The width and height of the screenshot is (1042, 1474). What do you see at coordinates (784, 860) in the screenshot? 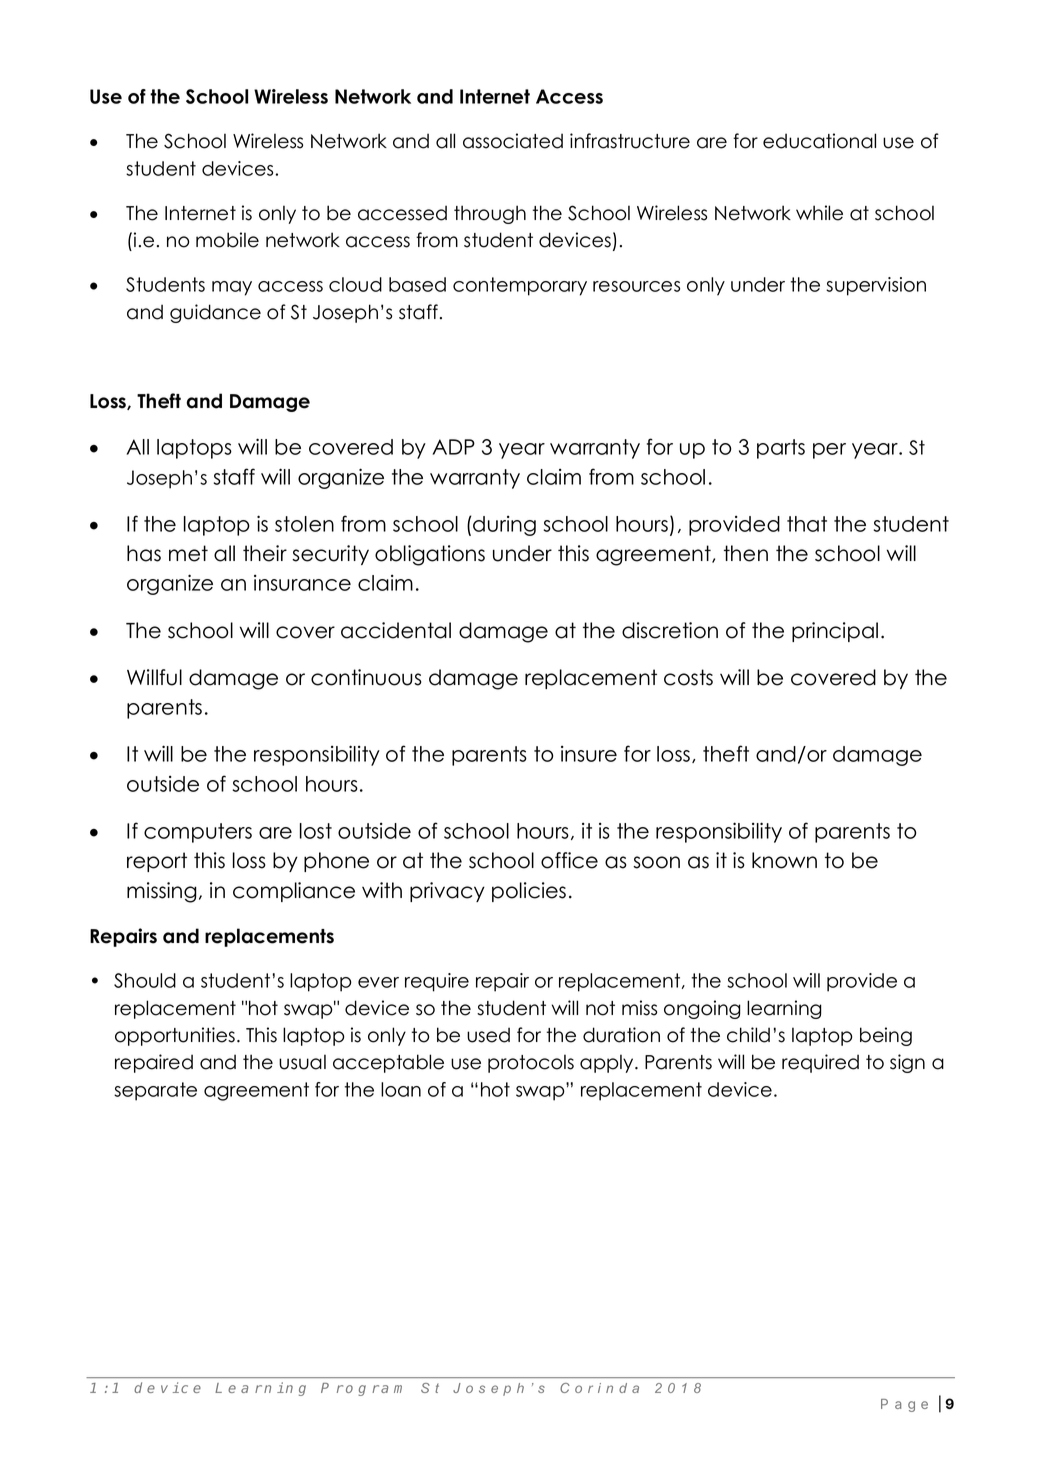
I see `known` at bounding box center [784, 860].
